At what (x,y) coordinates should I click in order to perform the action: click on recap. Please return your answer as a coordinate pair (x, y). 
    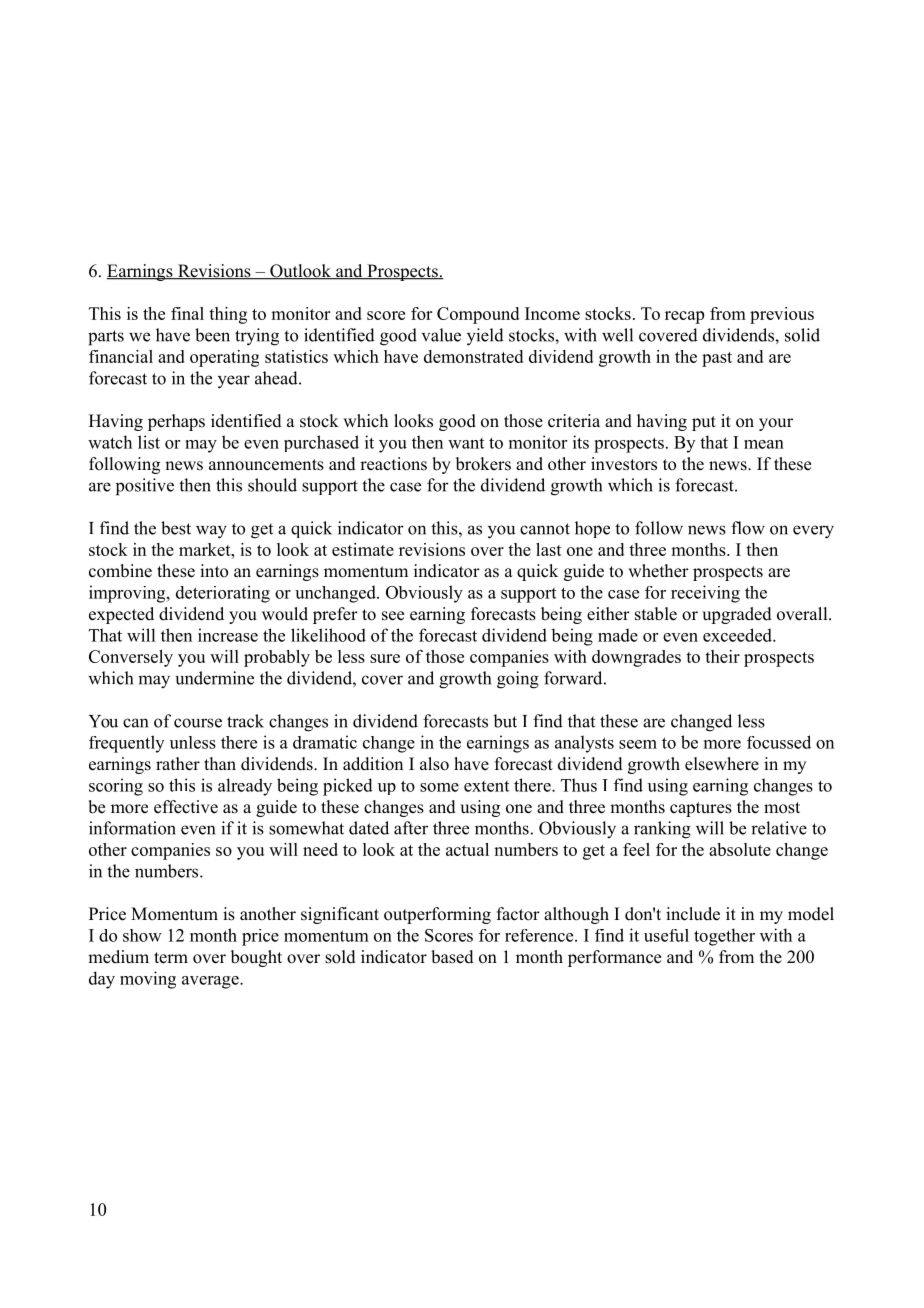
    Looking at the image, I should click on (684, 317).
